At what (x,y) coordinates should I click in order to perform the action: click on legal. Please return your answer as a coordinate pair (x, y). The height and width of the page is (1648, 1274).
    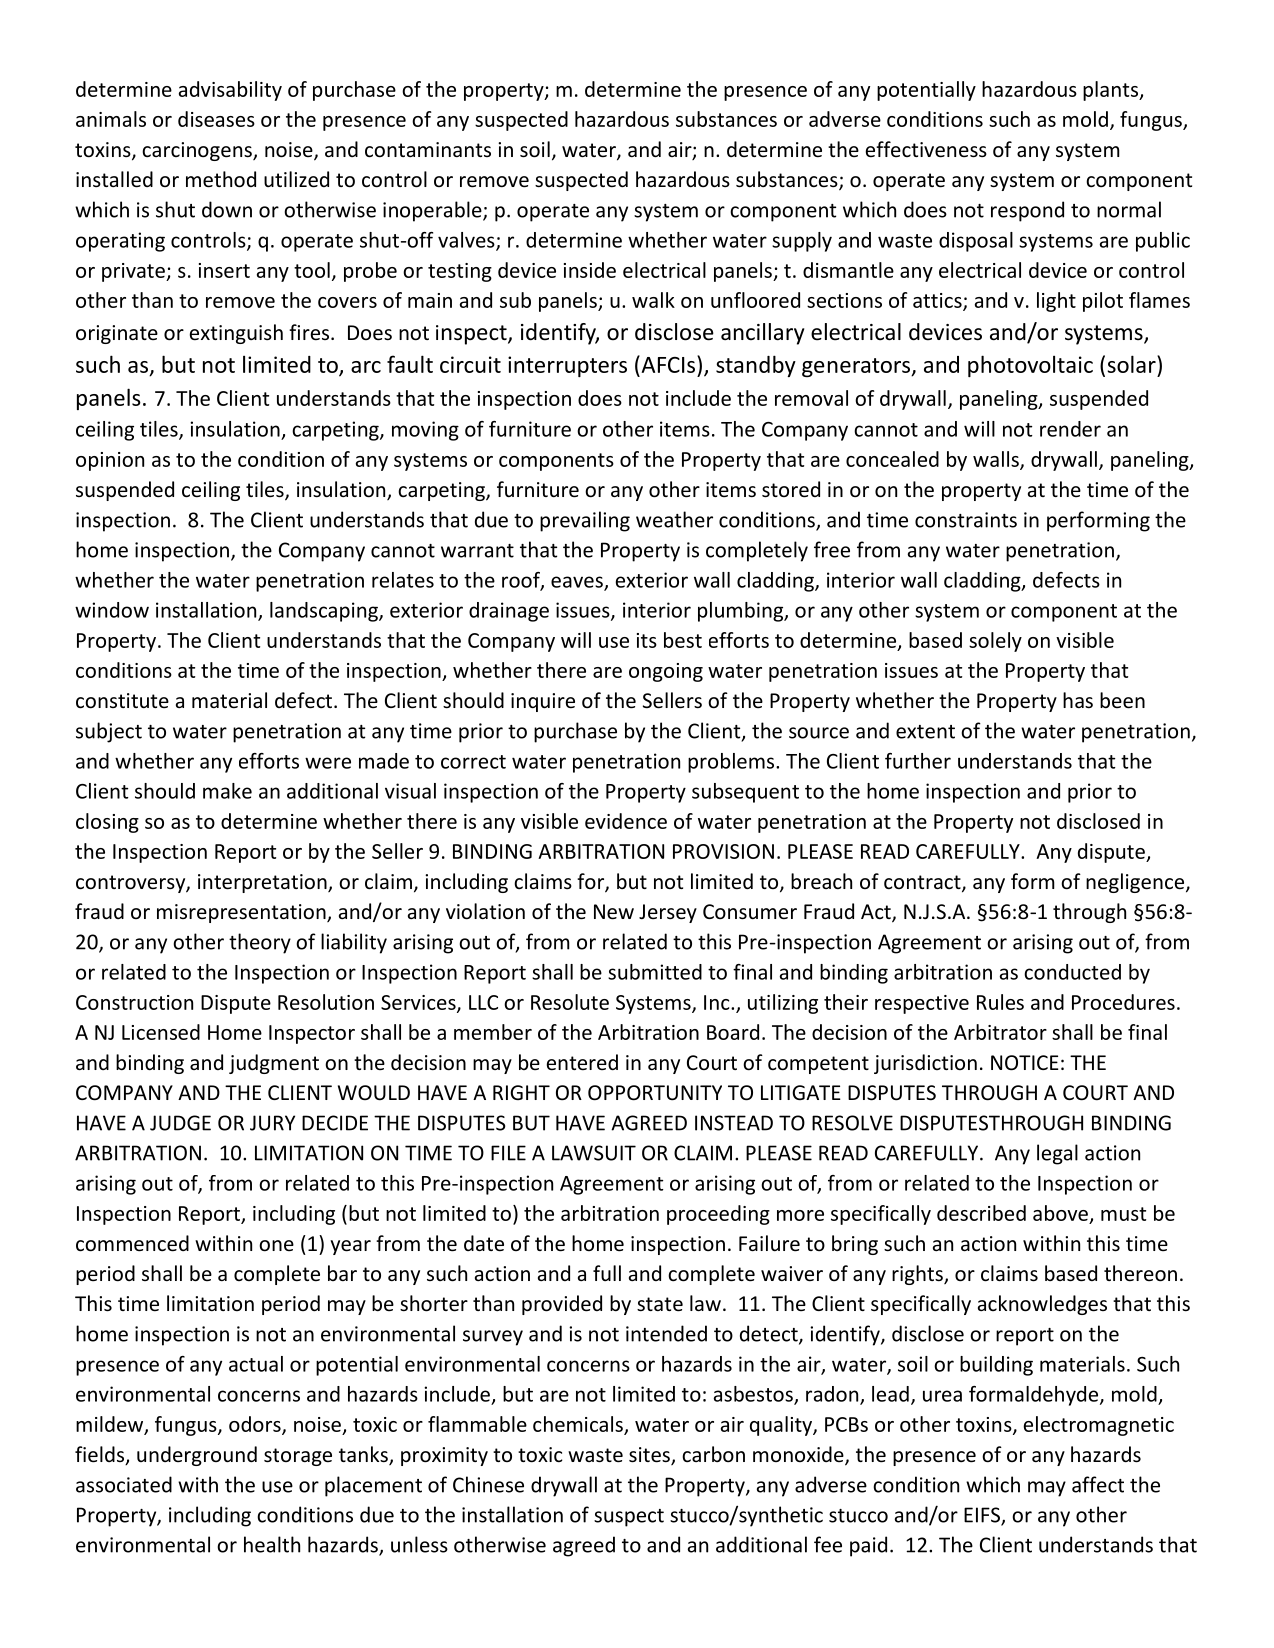
    Looking at the image, I should click on (1057, 1154).
